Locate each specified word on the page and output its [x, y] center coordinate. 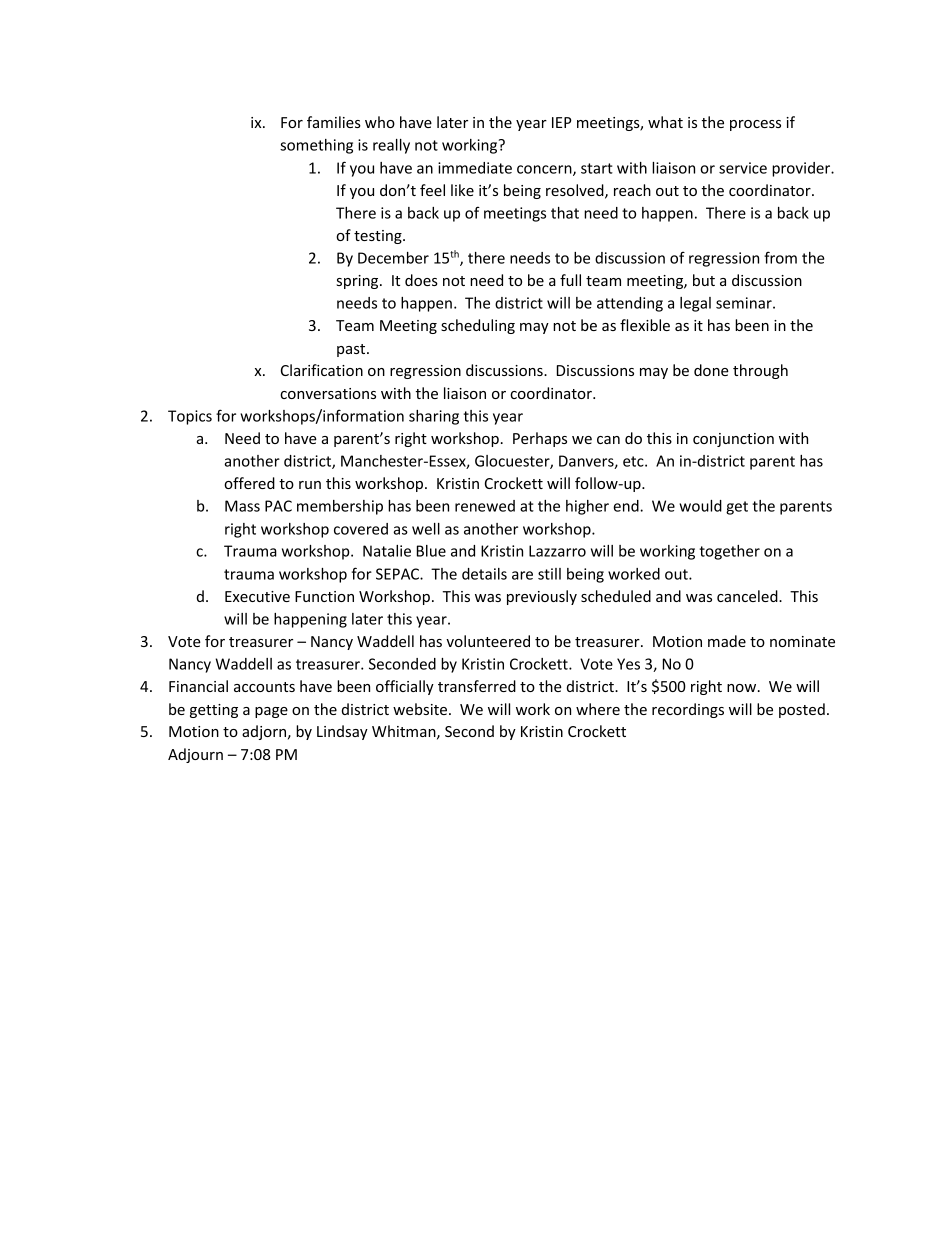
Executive [257, 596]
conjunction [733, 440]
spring [359, 282]
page [271, 712]
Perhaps [540, 439]
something [316, 146]
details [484, 574]
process [755, 125]
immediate [475, 168]
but [704, 280]
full [570, 280]
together [729, 552]
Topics [190, 417]
